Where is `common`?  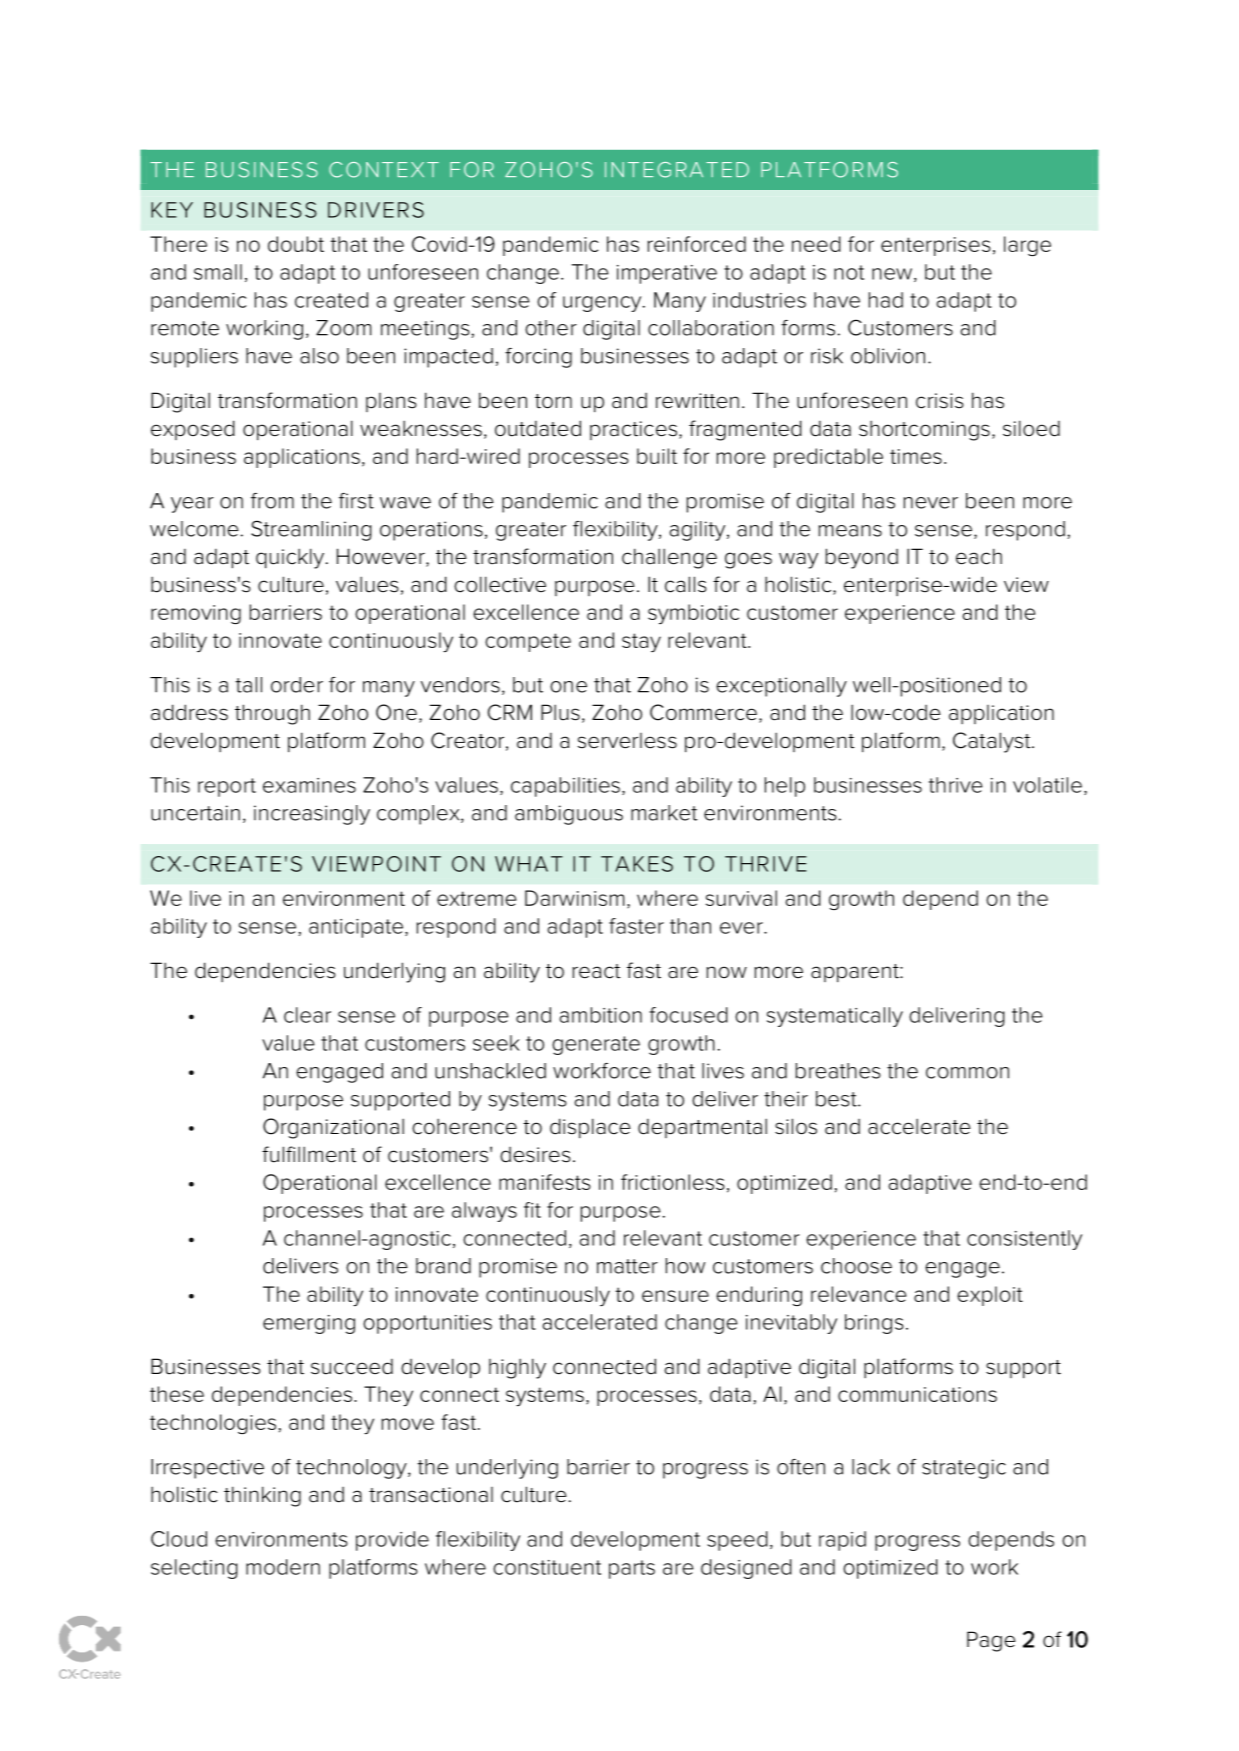 common is located at coordinates (967, 1073).
